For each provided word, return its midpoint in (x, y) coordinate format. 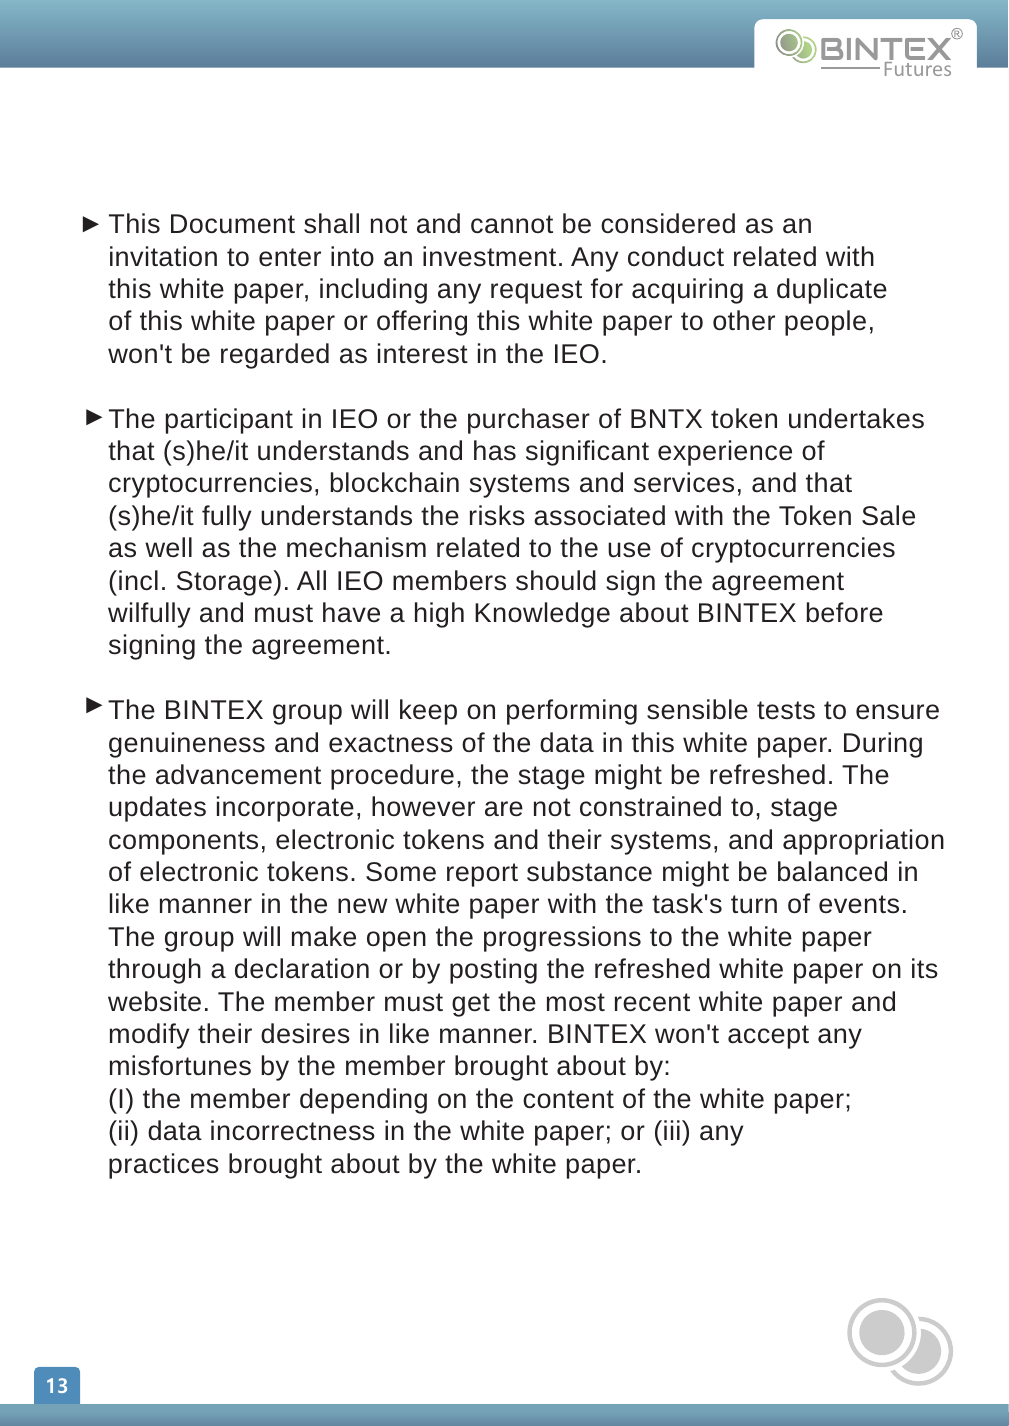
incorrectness (293, 1130)
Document (233, 224)
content (568, 1099)
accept (768, 1037)
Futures (918, 69)
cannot (512, 224)
